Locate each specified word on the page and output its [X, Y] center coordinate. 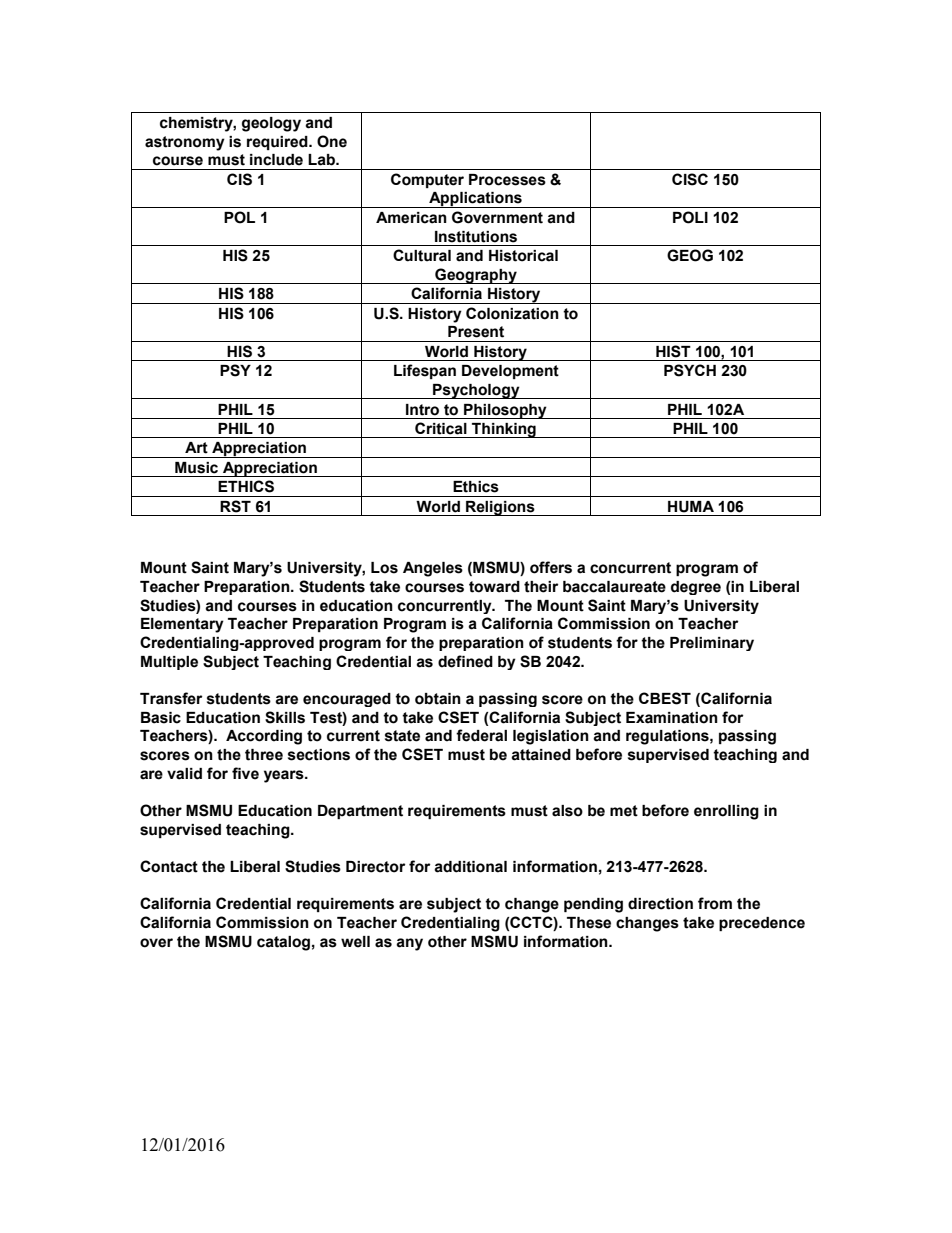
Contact [169, 866]
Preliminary [712, 644]
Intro [422, 410]
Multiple [169, 663]
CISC [690, 179]
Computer [427, 180]
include [276, 160]
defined [465, 661]
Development [510, 372]
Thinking [504, 430]
